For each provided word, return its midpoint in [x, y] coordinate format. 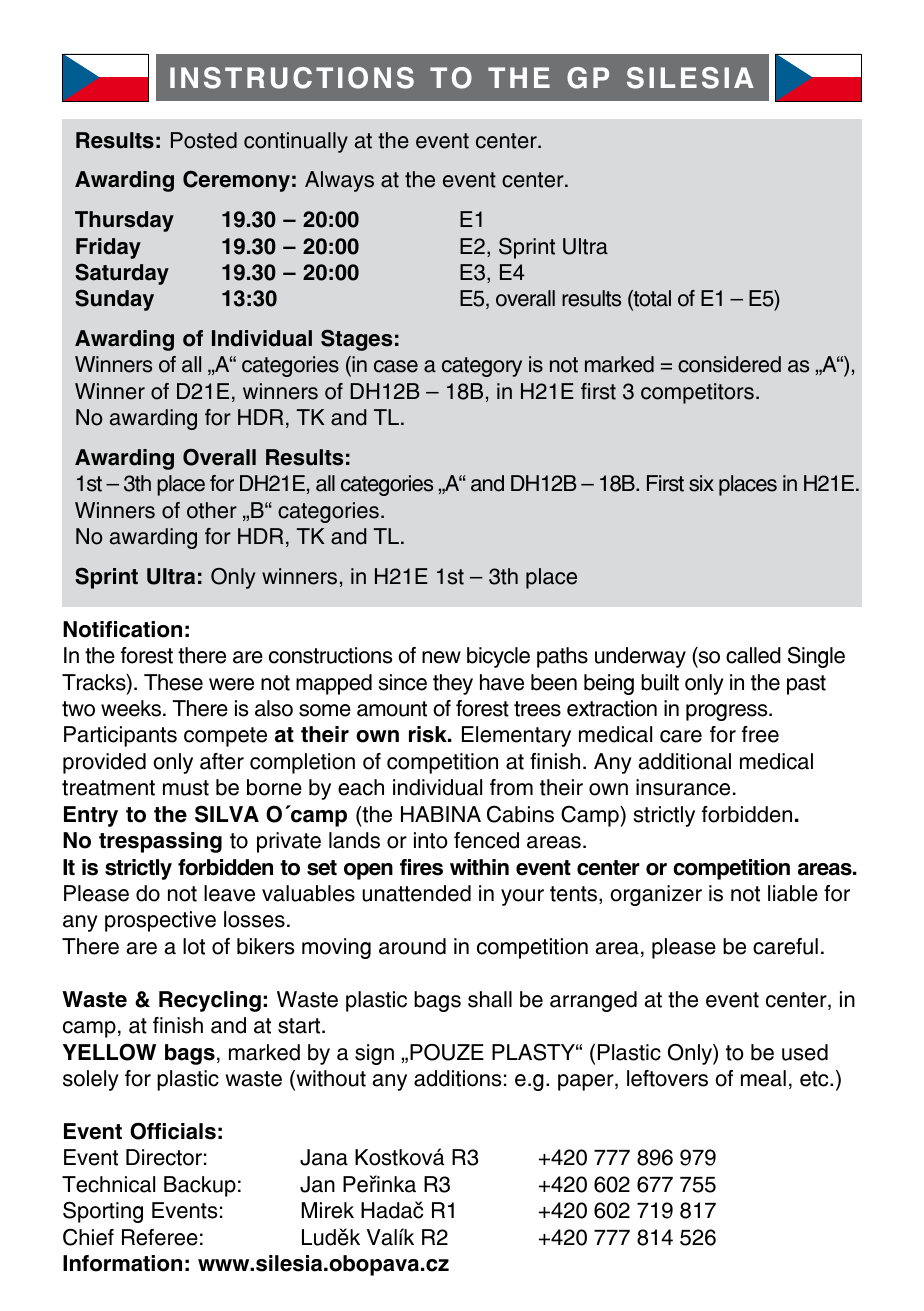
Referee [160, 1237]
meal [763, 1078]
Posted [204, 140]
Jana [324, 1157]
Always [339, 181]
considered [729, 364]
